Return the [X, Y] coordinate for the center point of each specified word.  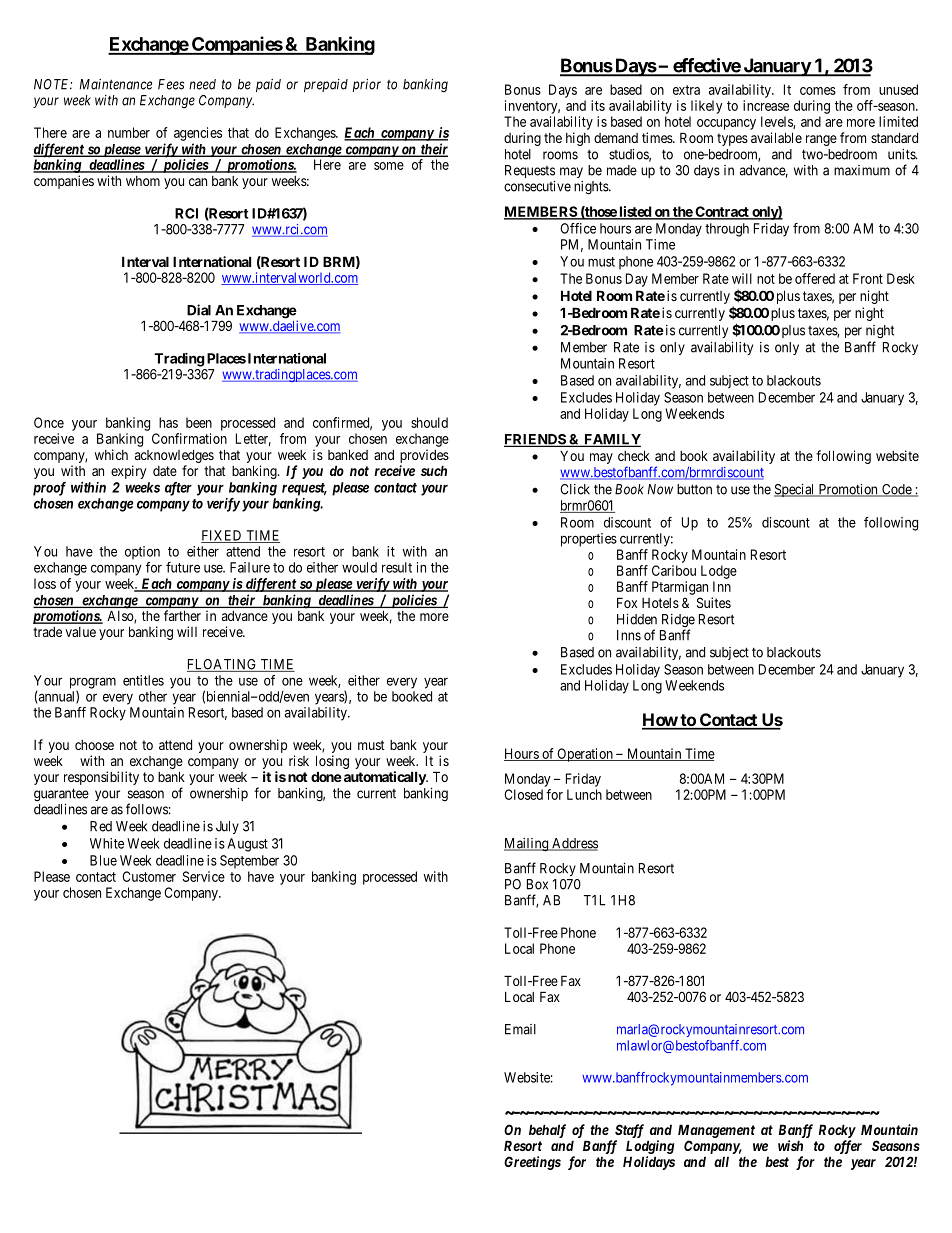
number [129, 132]
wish [790, 1145]
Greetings [532, 1163]
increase [766, 105]
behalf [547, 1131]
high [578, 139]
